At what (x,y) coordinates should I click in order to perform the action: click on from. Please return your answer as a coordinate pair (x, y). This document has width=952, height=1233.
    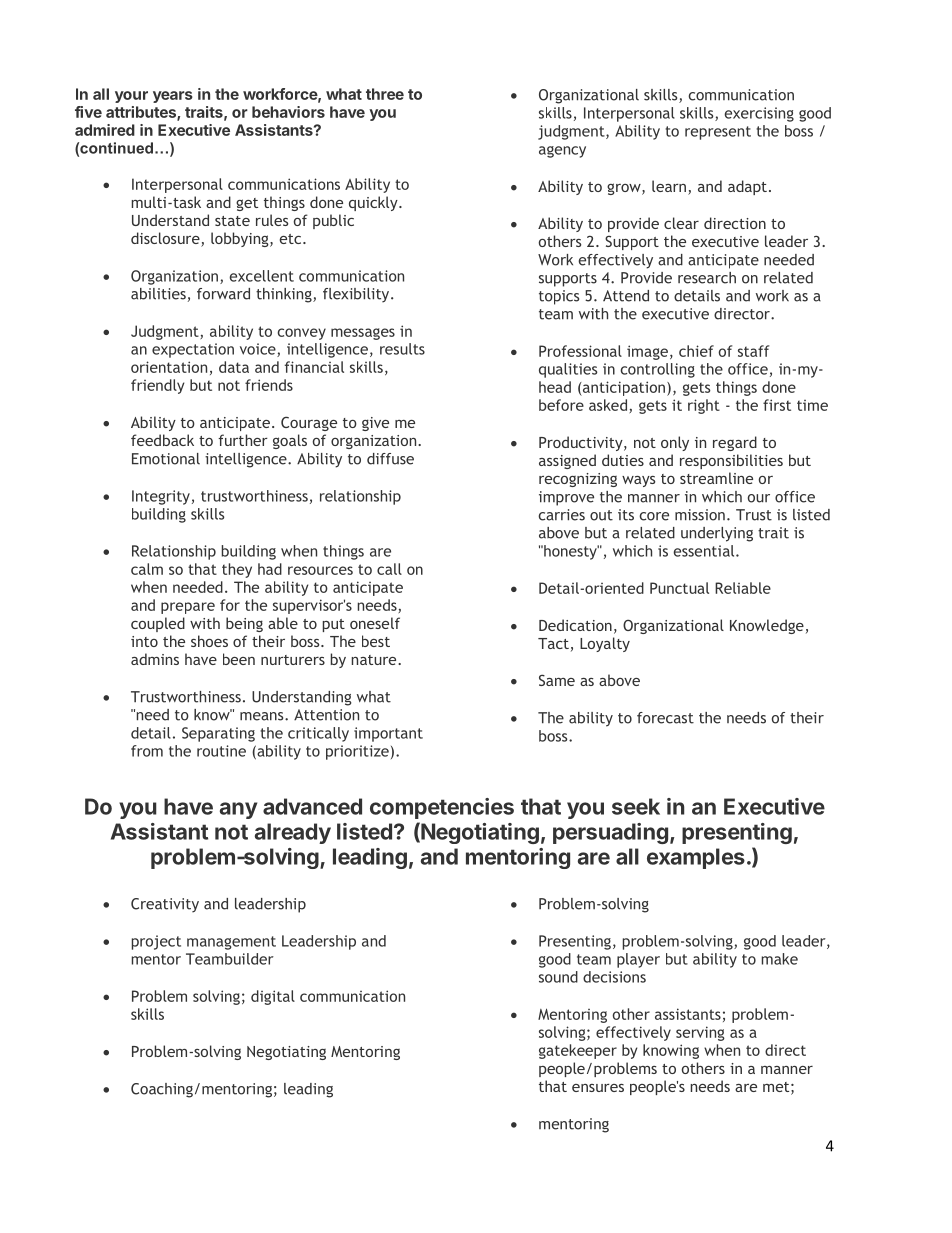
    Looking at the image, I should click on (147, 751).
